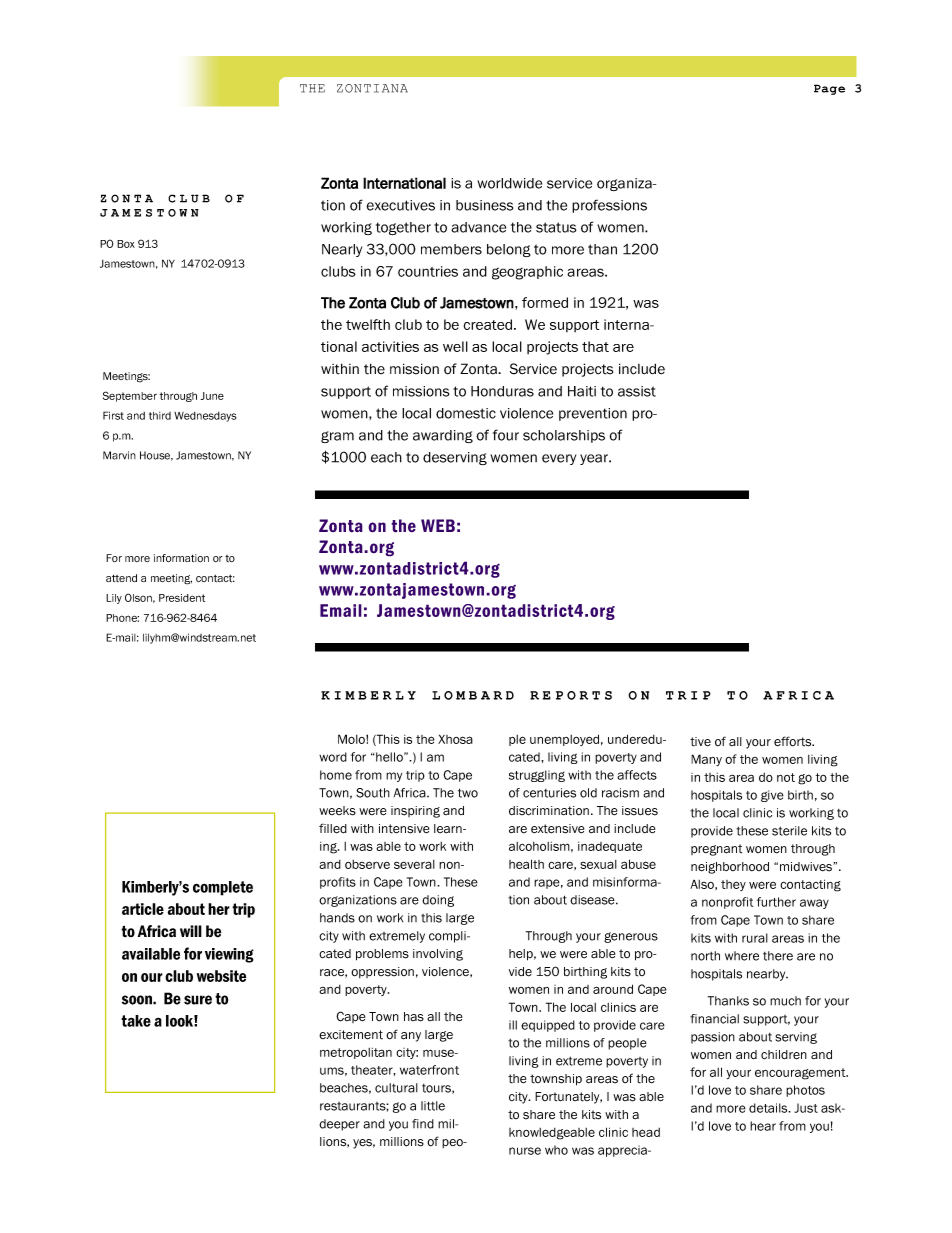 Image resolution: width=952 pixels, height=1233 pixels. I want to click on President, so click(182, 598).
